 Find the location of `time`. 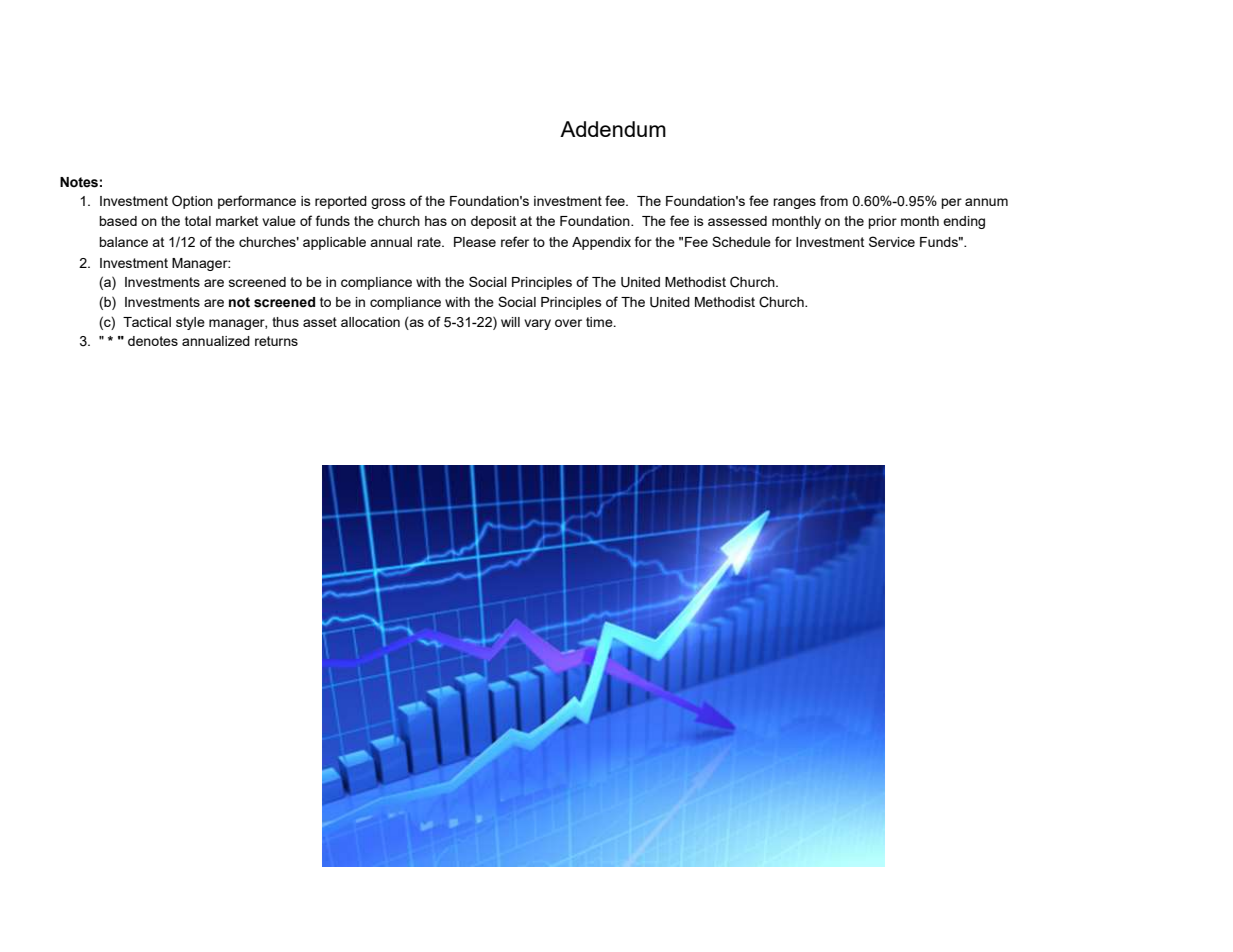

time is located at coordinates (600, 322).
